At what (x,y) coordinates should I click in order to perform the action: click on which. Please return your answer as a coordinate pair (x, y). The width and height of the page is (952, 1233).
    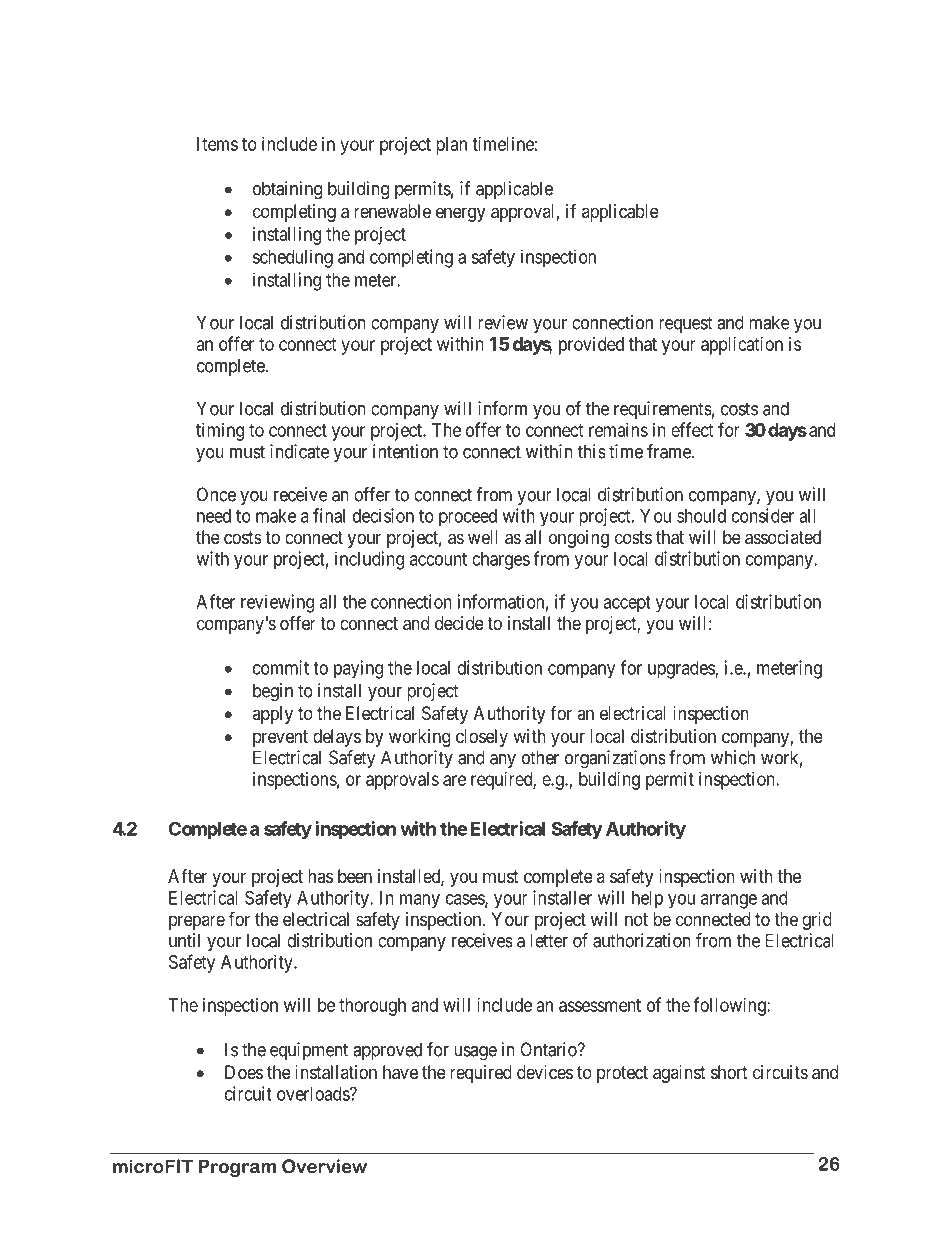
    Looking at the image, I should click on (733, 757).
